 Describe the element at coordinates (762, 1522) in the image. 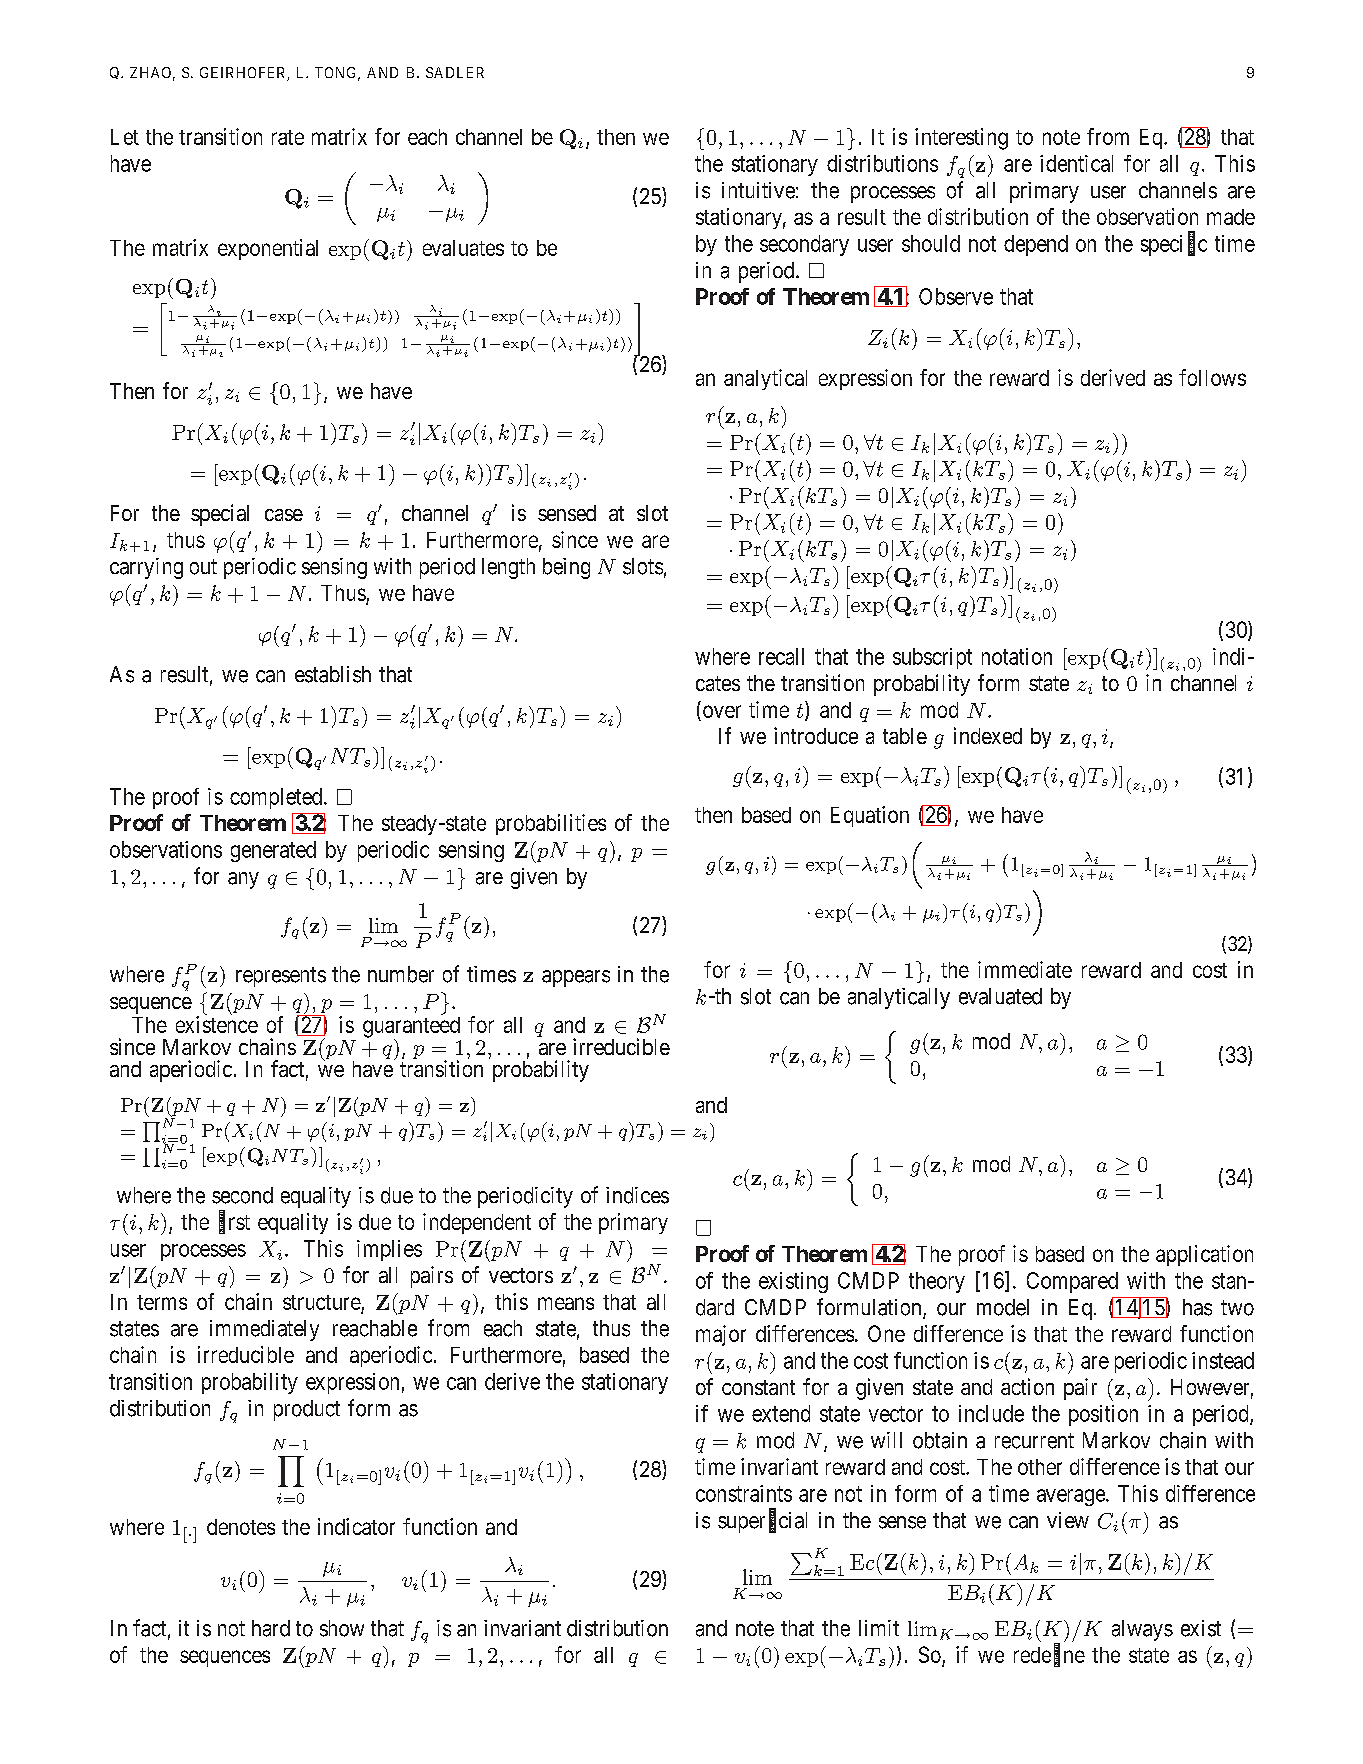

I see `superficial` at that location.
